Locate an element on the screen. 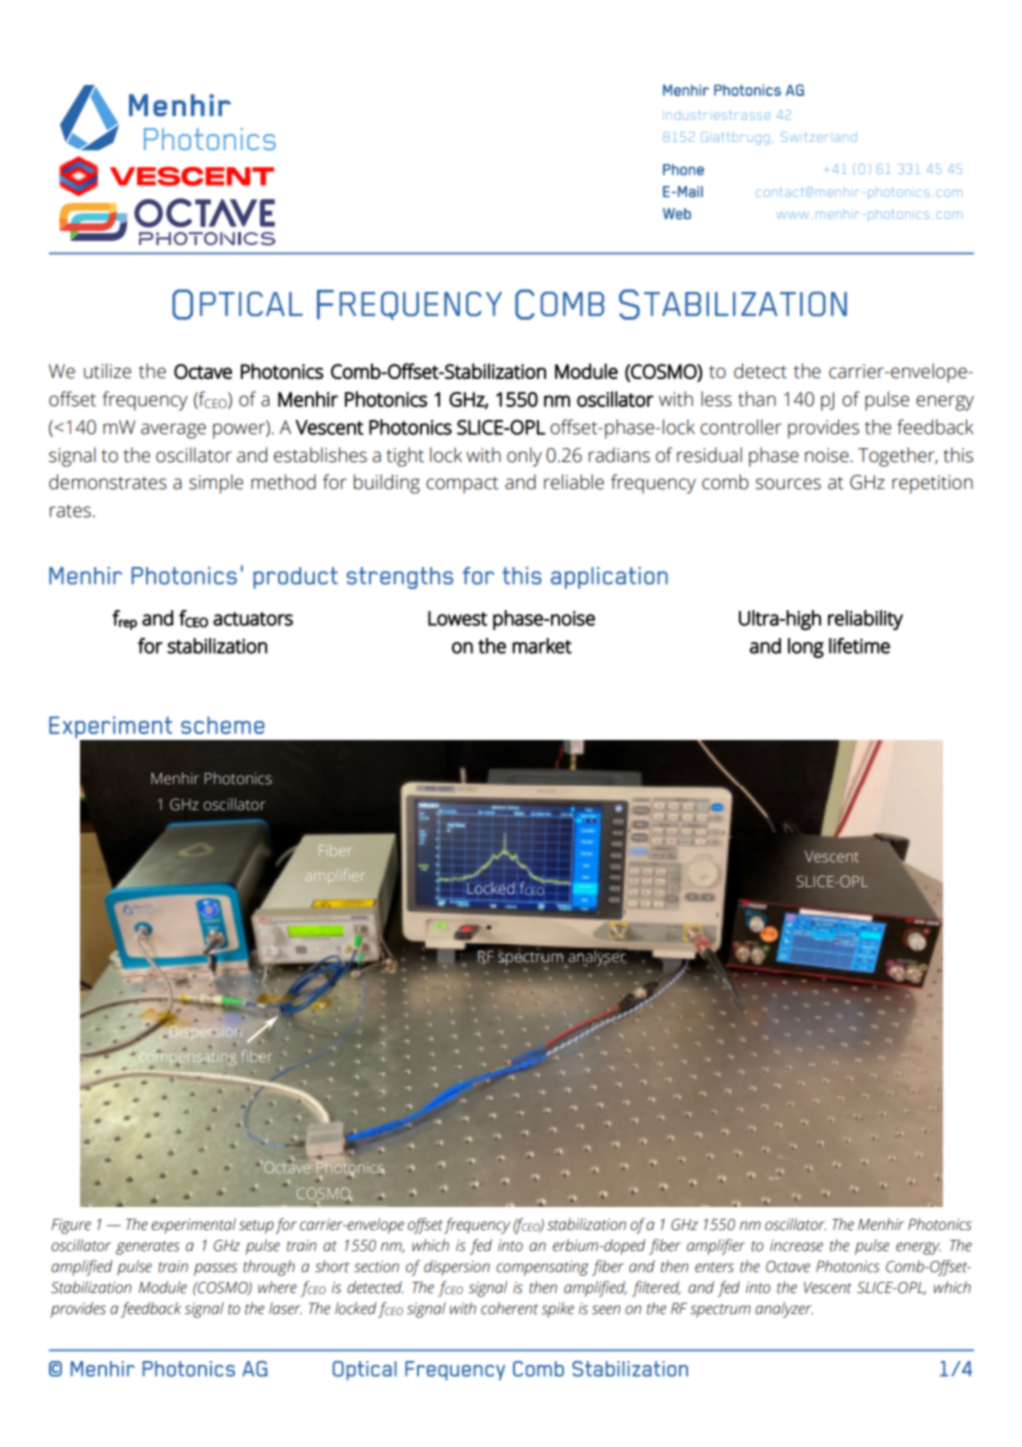 The width and height of the screenshot is (1022, 1447). utilize is located at coordinates (107, 371).
